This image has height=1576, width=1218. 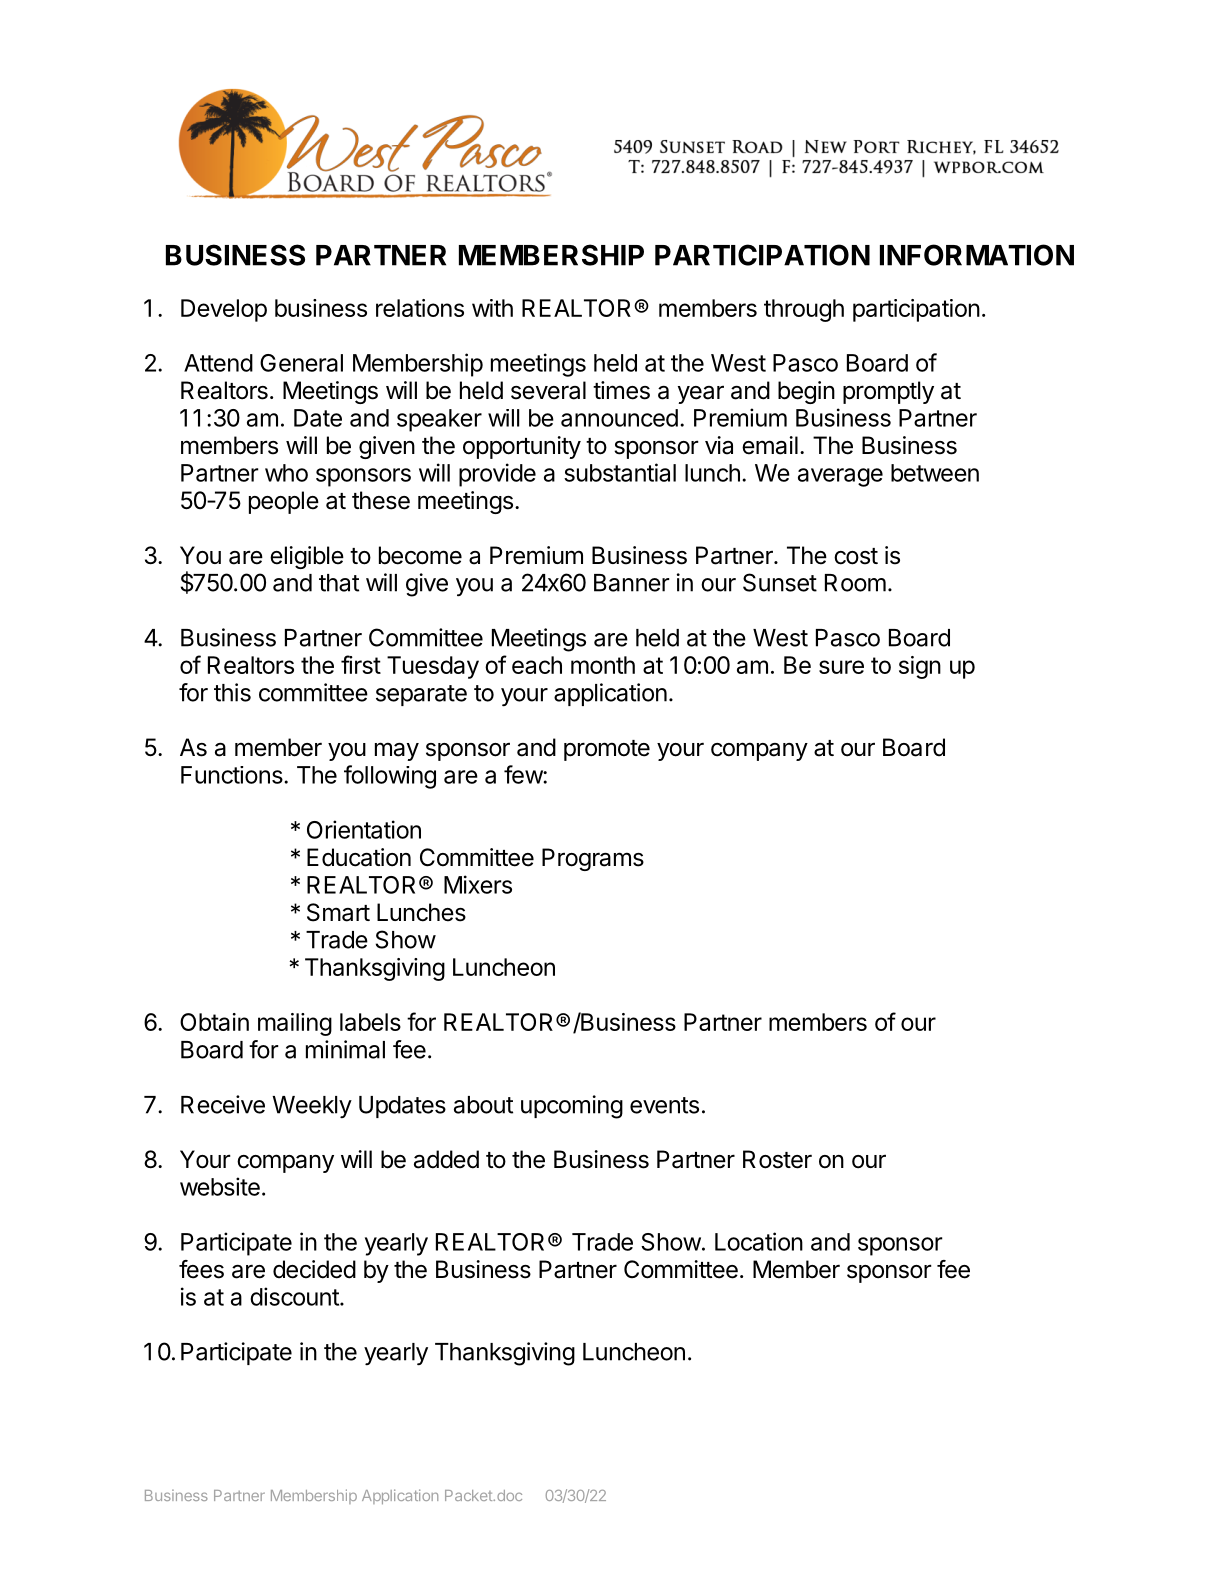 What do you see at coordinates (620, 472) in the image?
I see `substantial` at bounding box center [620, 472].
